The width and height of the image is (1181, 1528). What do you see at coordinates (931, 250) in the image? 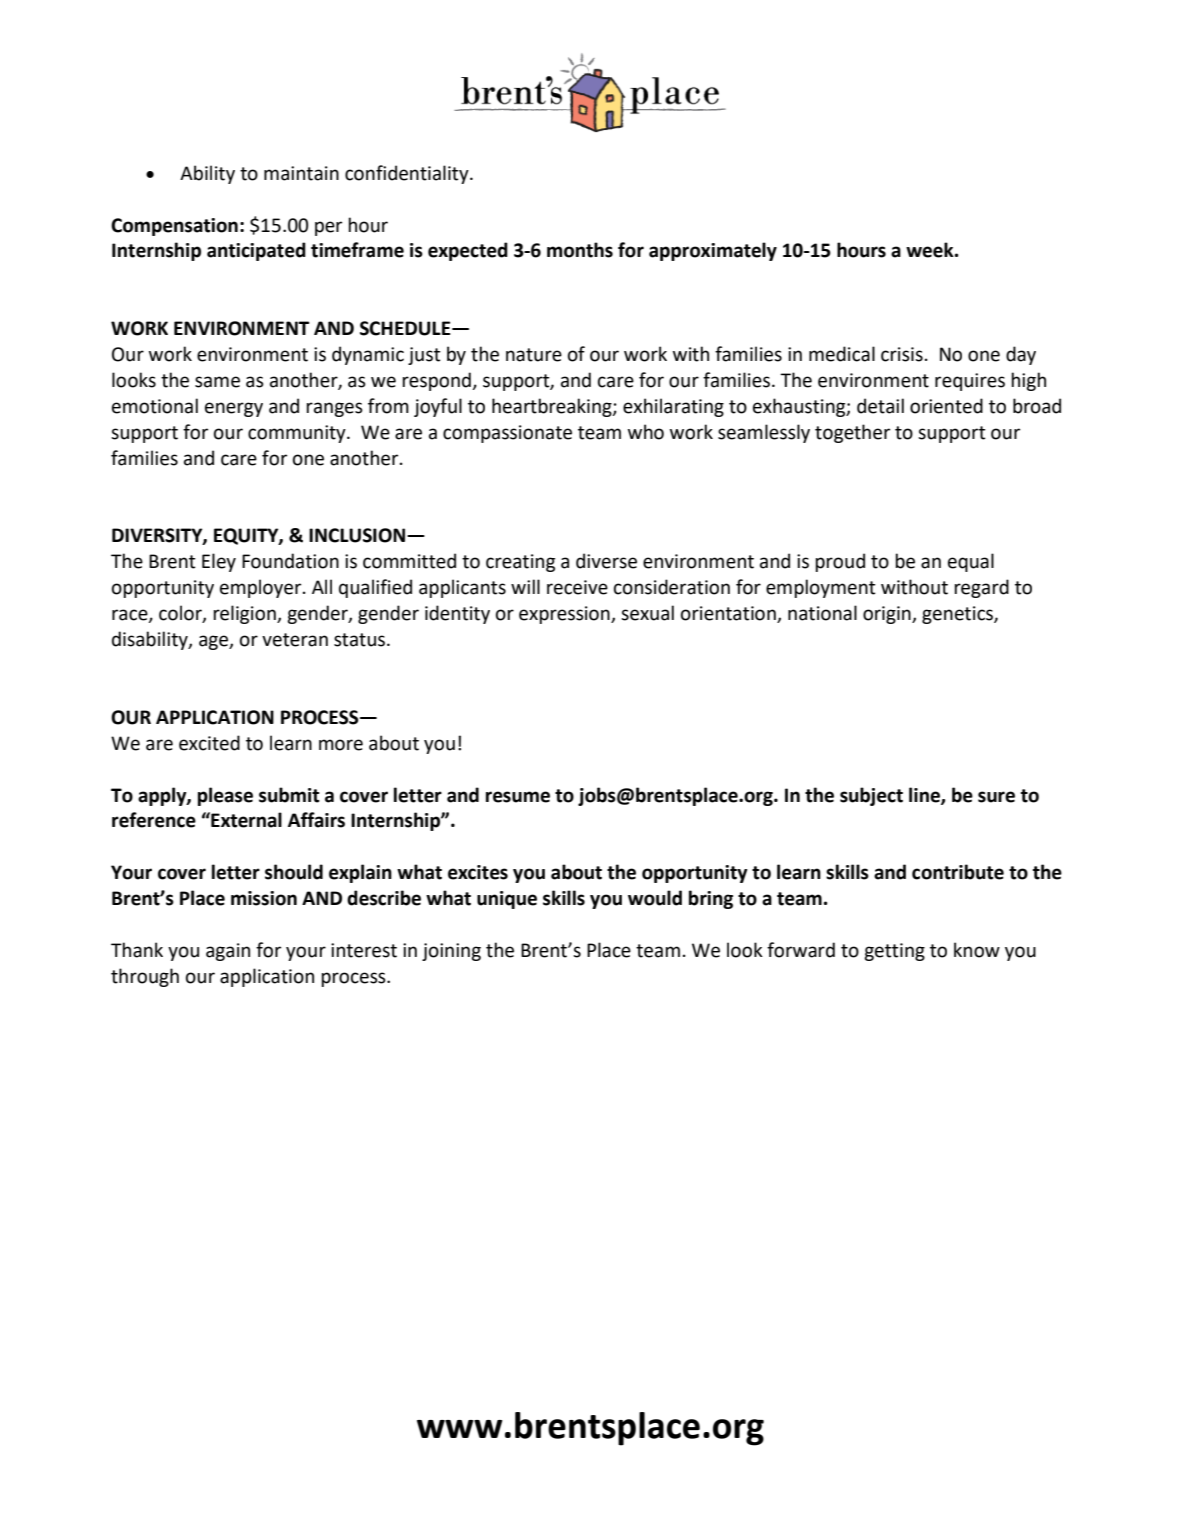
I see `week` at bounding box center [931, 250].
